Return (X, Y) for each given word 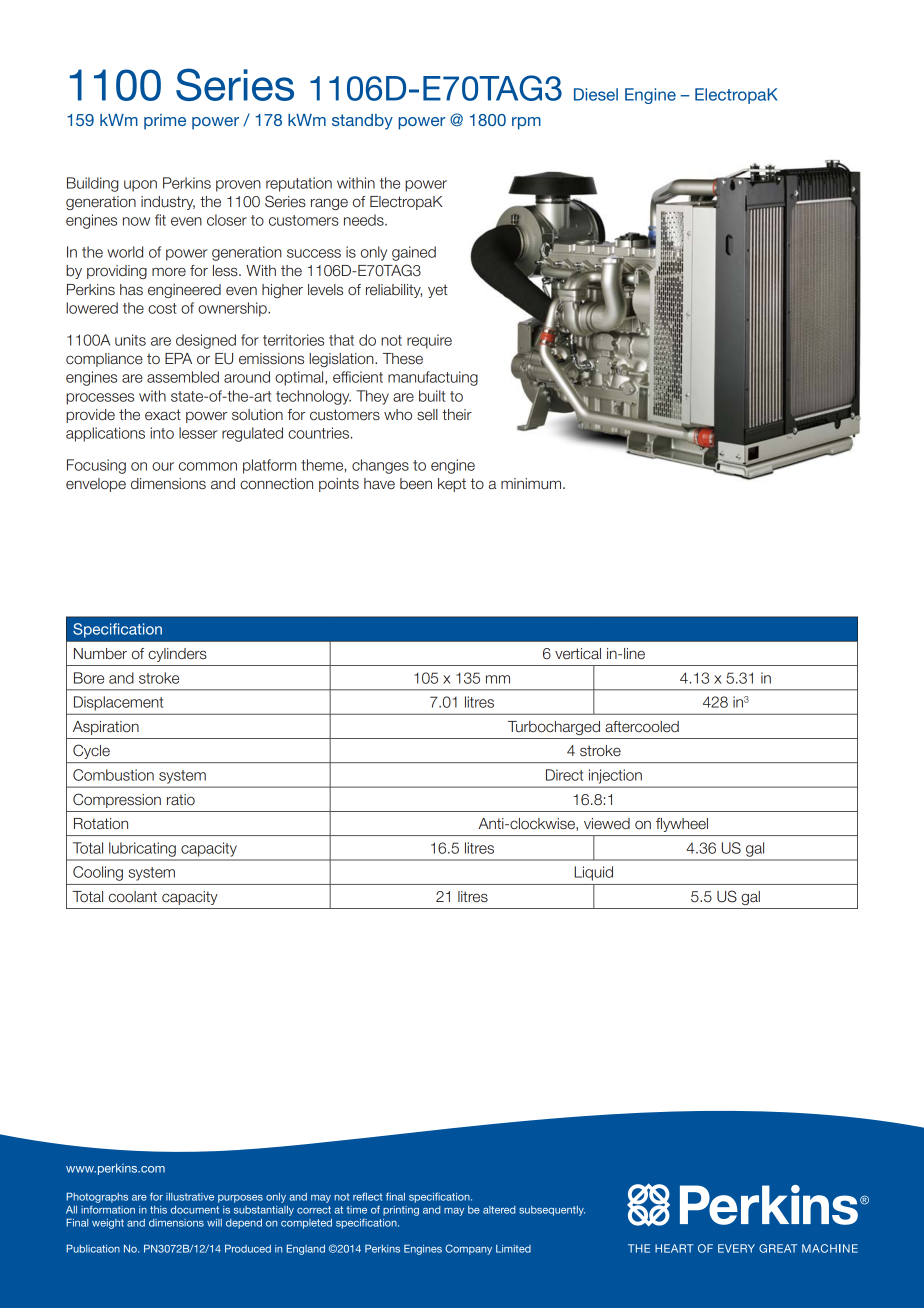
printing (401, 1211)
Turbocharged (554, 728)
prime (165, 122)
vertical (578, 654)
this (158, 1210)
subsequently (552, 1211)
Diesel (596, 94)
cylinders (177, 655)
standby (362, 122)
